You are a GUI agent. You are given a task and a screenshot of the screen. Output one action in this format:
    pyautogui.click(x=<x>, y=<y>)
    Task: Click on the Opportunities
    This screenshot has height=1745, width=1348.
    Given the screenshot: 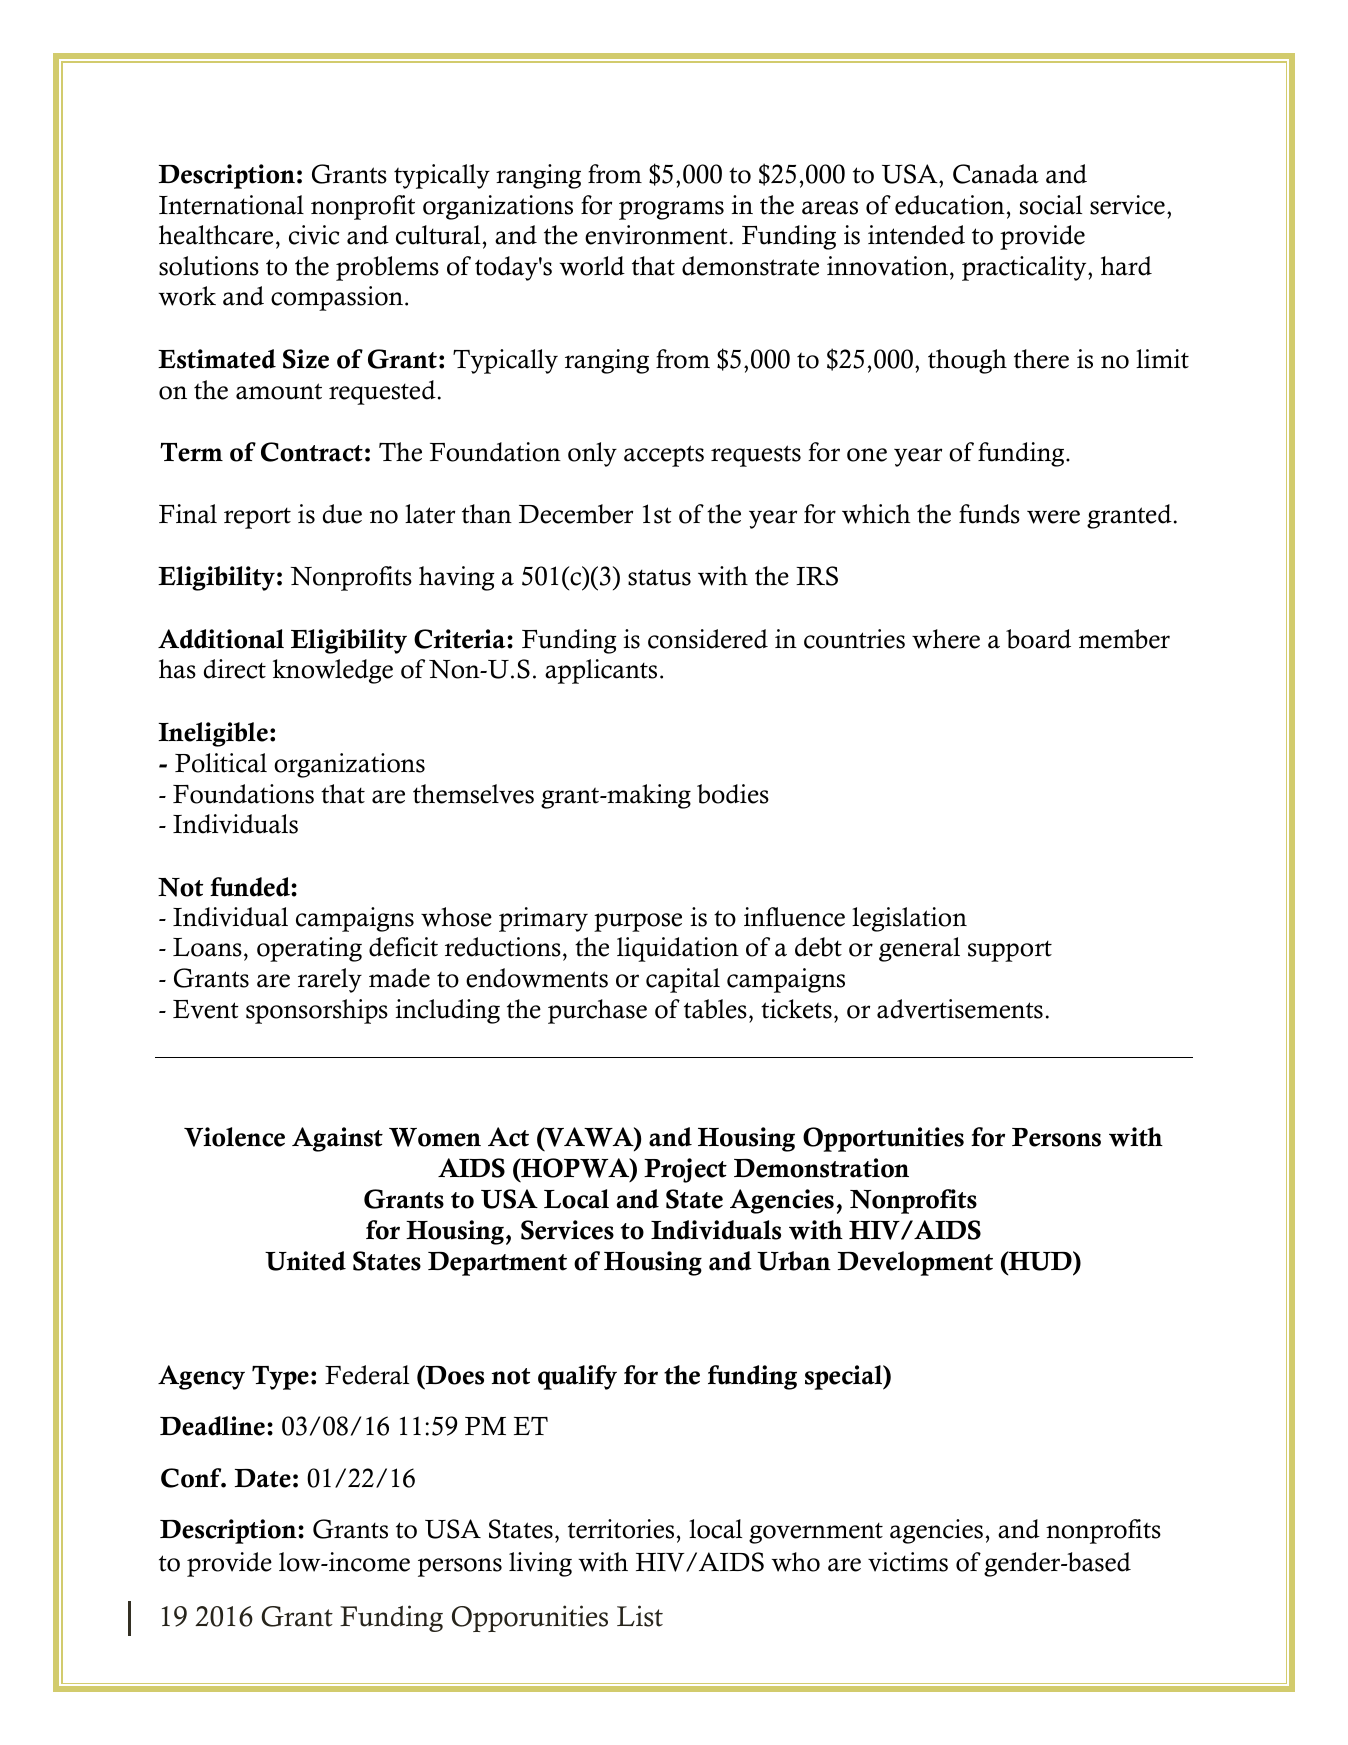 What is the action you would take?
    pyautogui.click(x=883, y=1139)
